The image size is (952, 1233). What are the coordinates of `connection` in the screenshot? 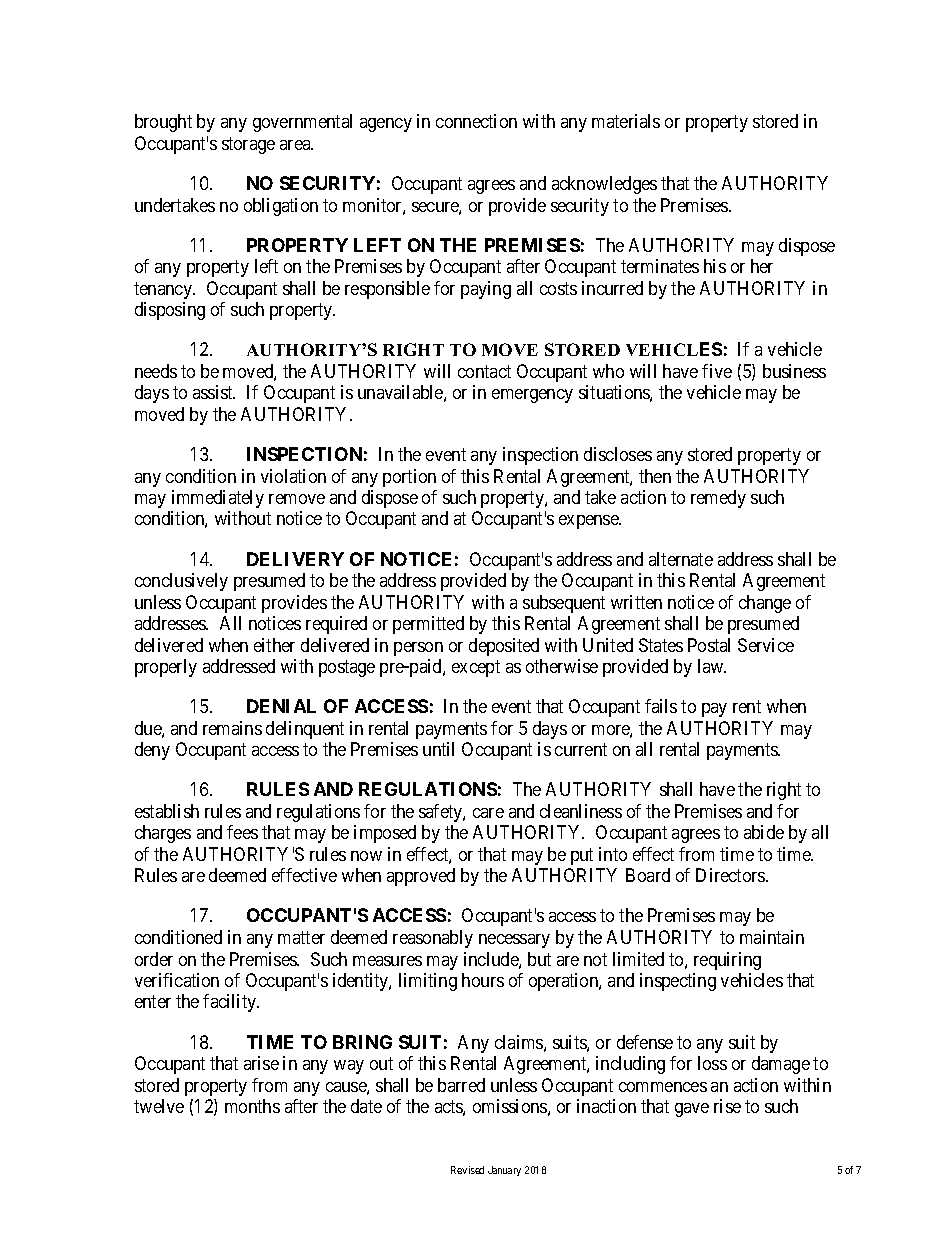 It's located at (476, 121).
